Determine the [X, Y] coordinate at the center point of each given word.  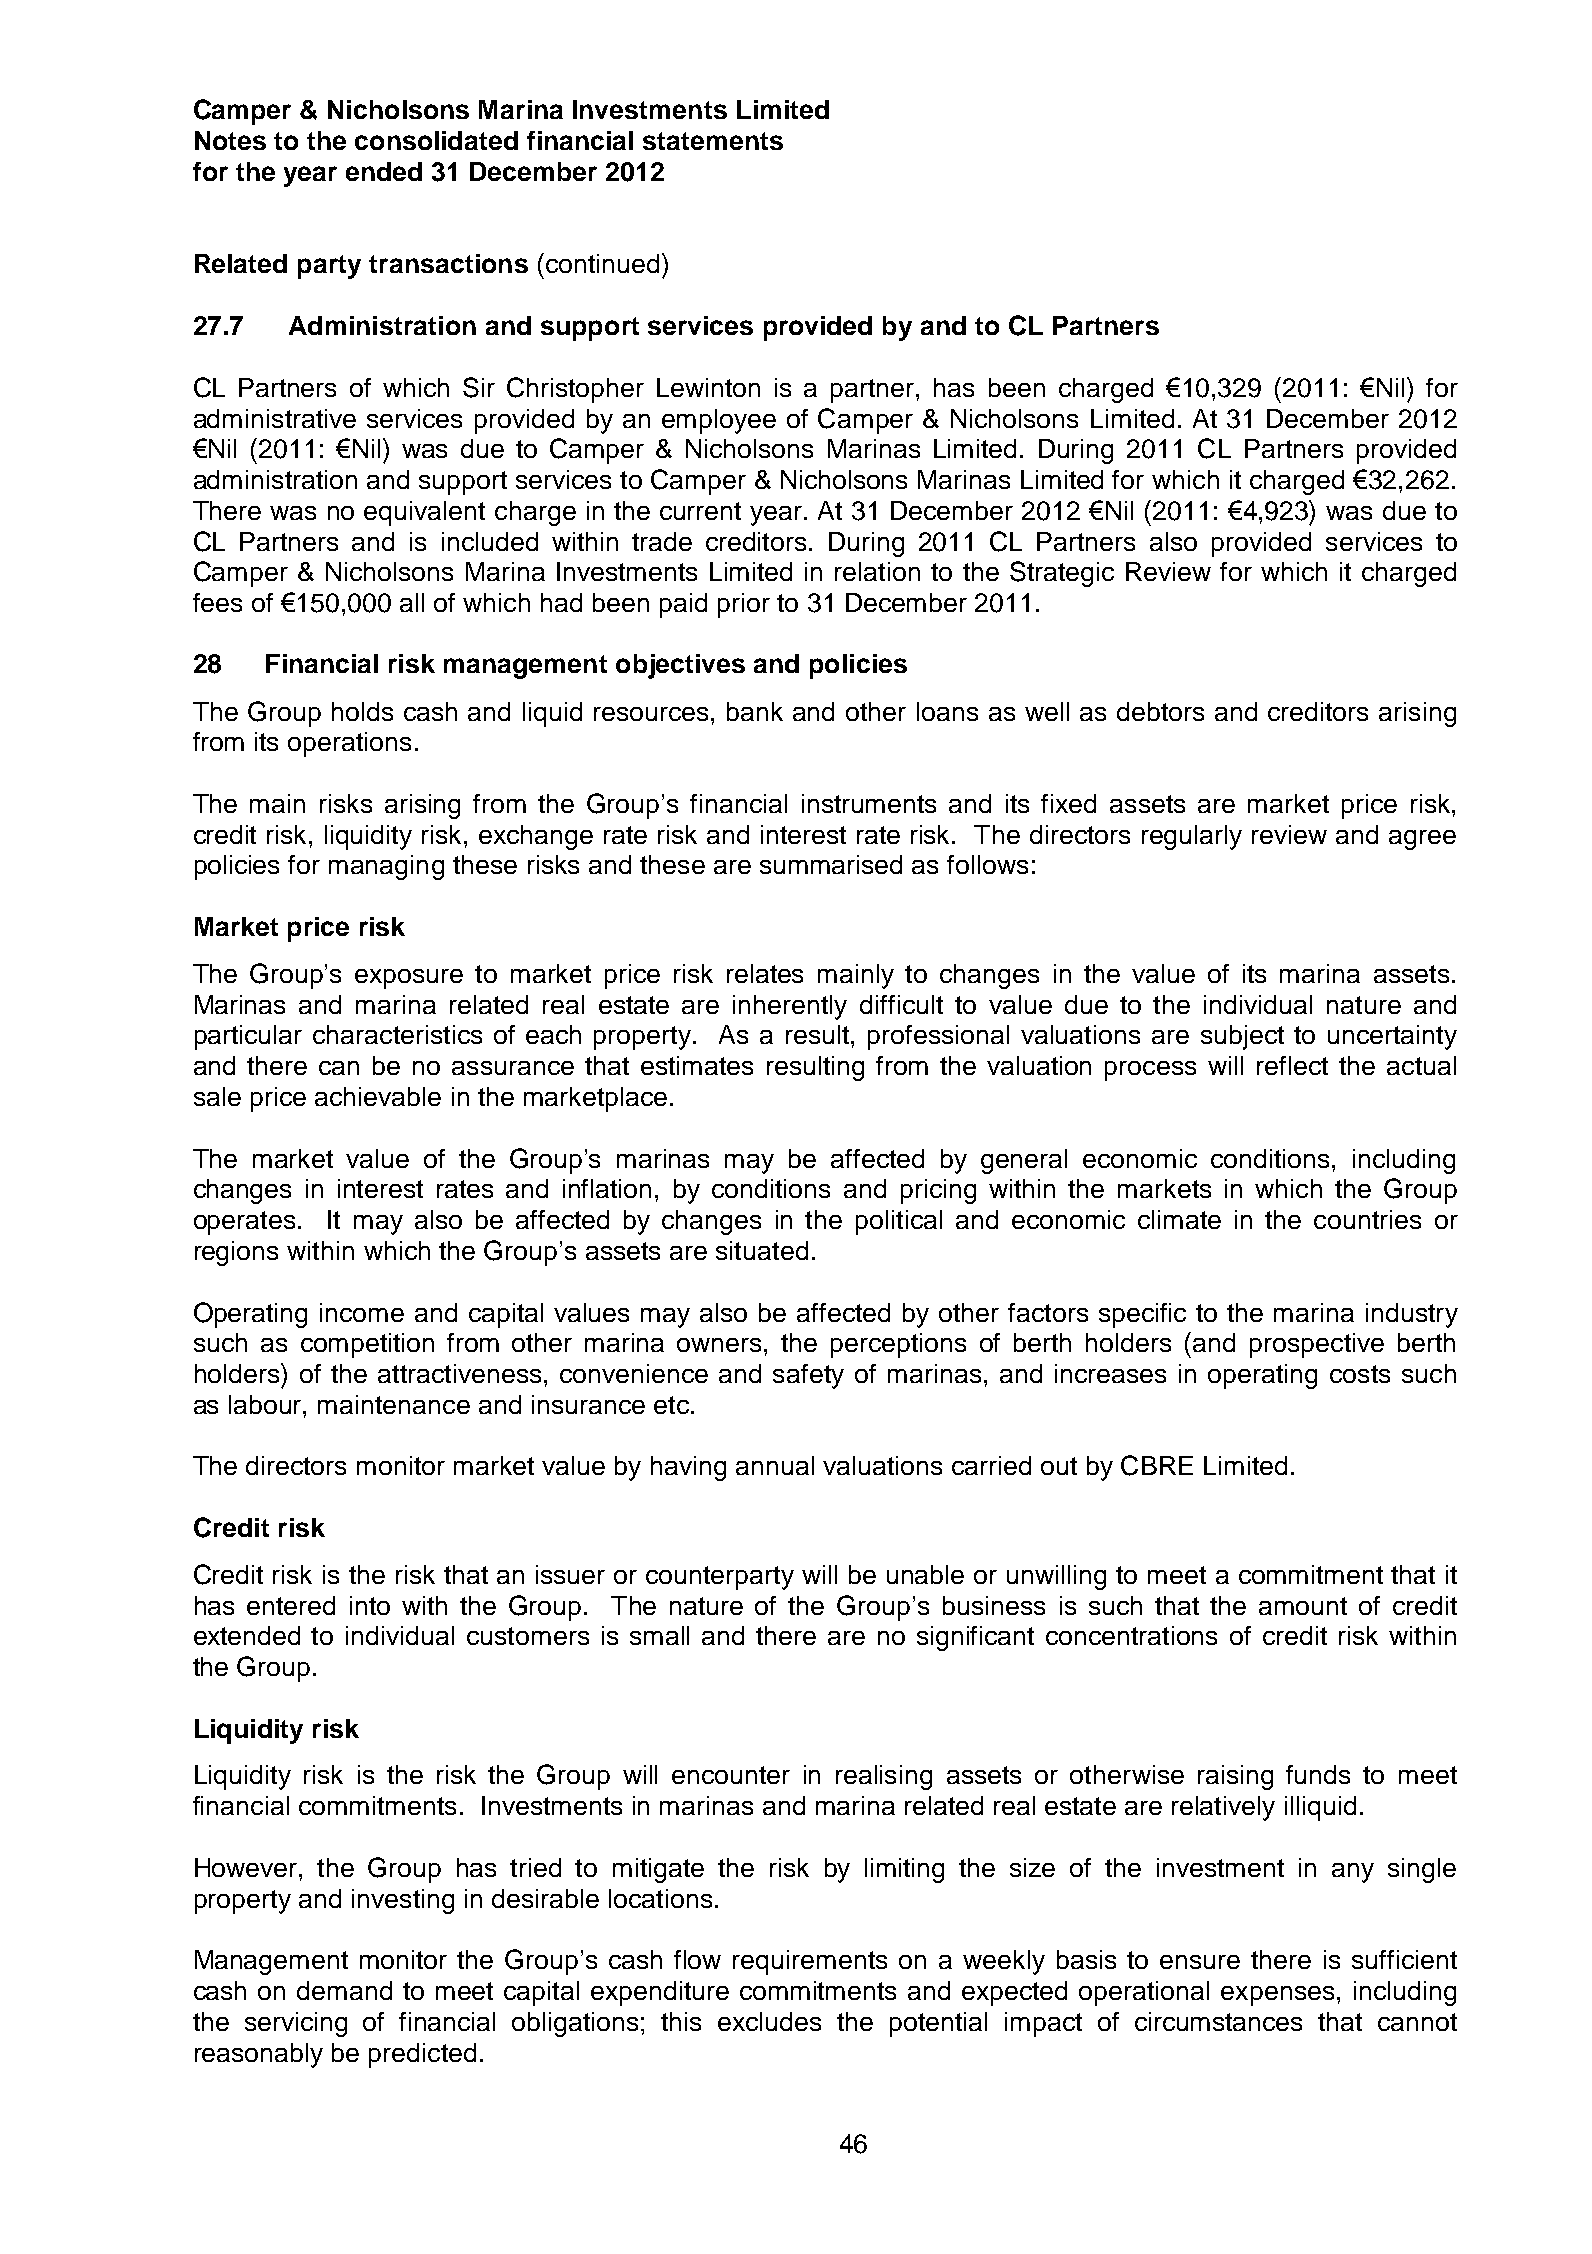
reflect [1292, 1065]
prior [744, 605]
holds [362, 711]
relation [877, 571]
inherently [790, 1007]
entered [291, 1605]
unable [925, 1574]
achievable [378, 1096]
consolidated [436, 140]
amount [1303, 1606]
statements [713, 141]
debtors [1160, 711]
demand [344, 1990]
